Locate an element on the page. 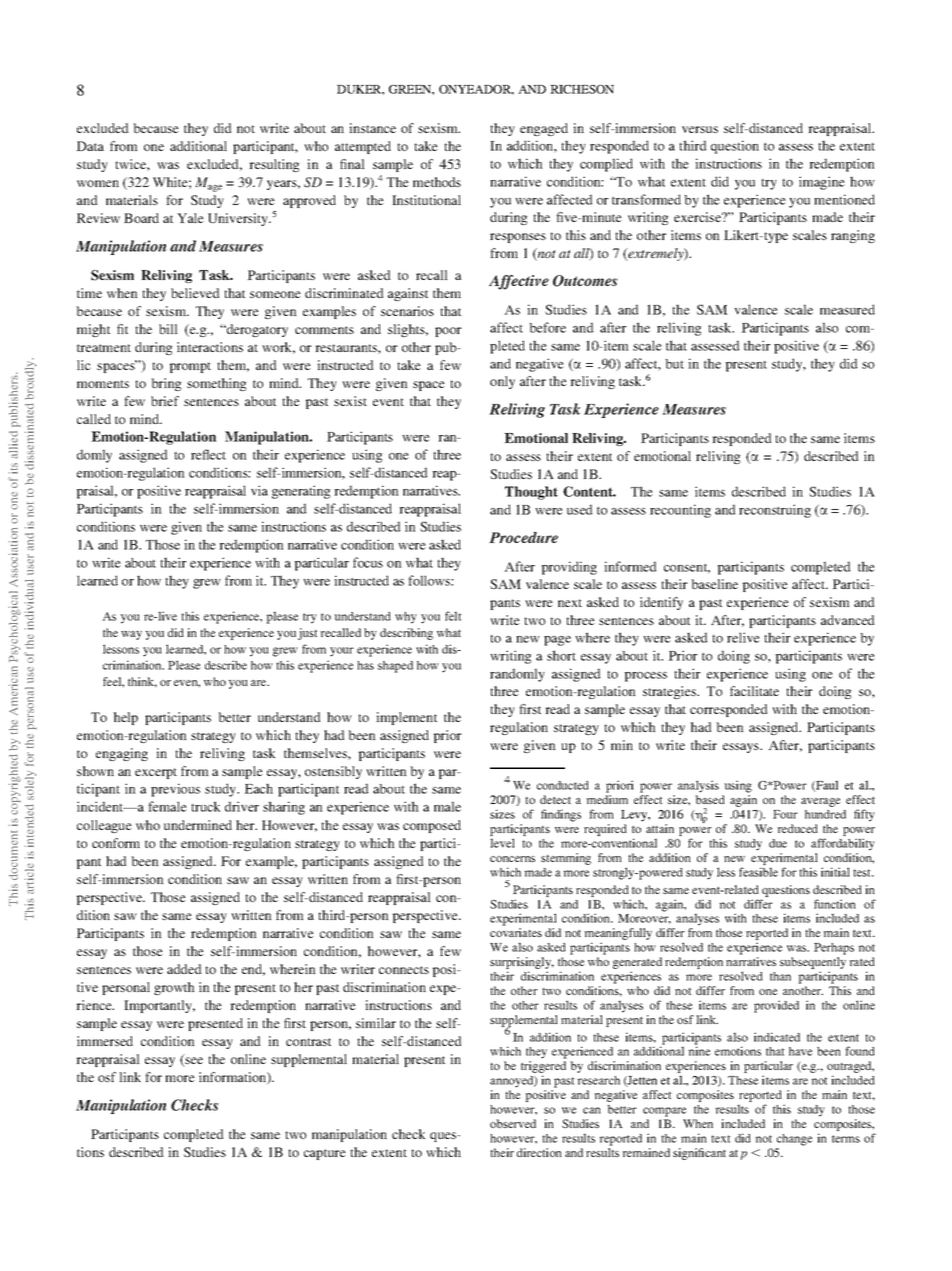 The height and width of the page is (1271, 952). way is located at coordinates (131, 635).
